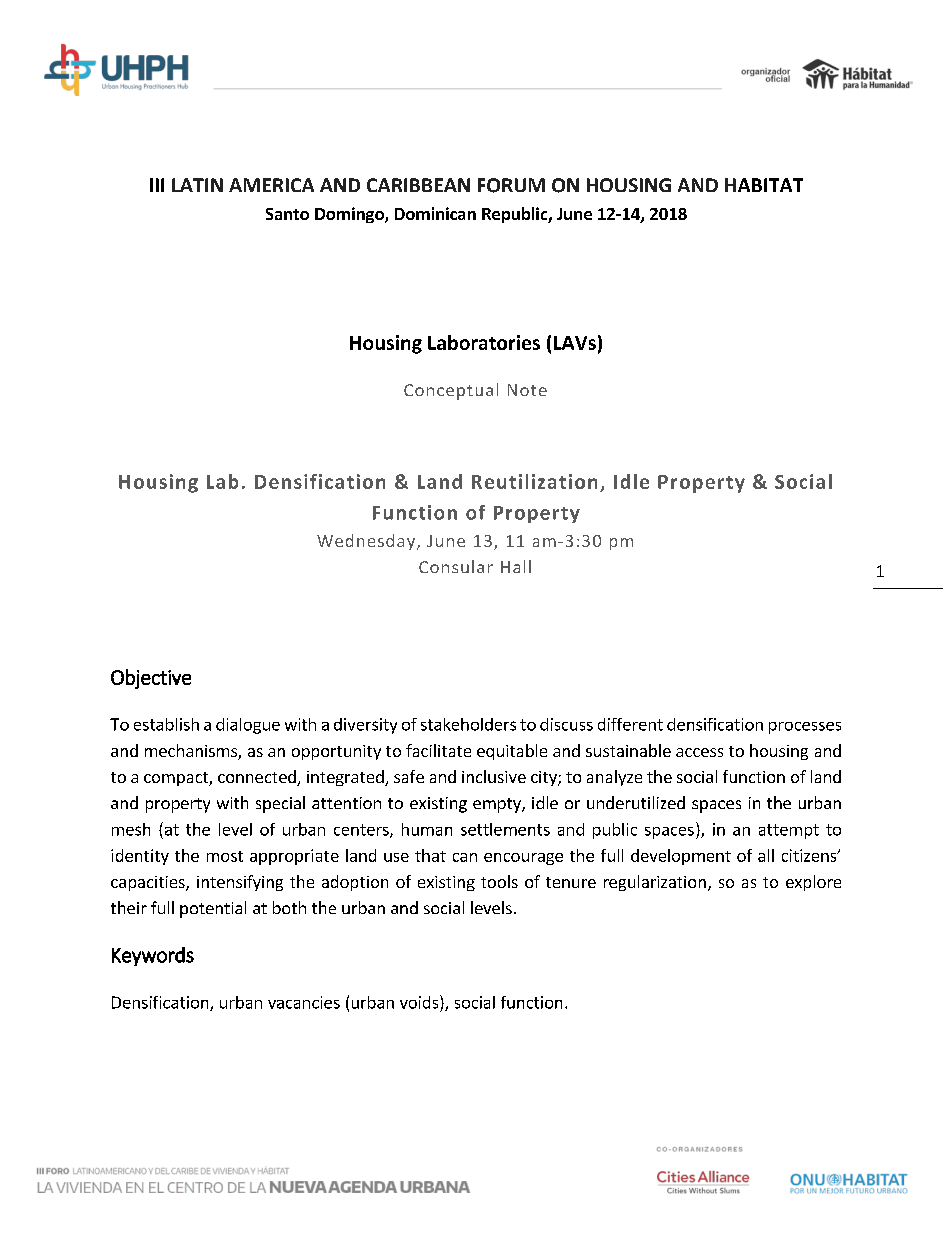 This page has width=952, height=1233. What do you see at coordinates (435, 213) in the page?
I see `Dominican` at bounding box center [435, 213].
